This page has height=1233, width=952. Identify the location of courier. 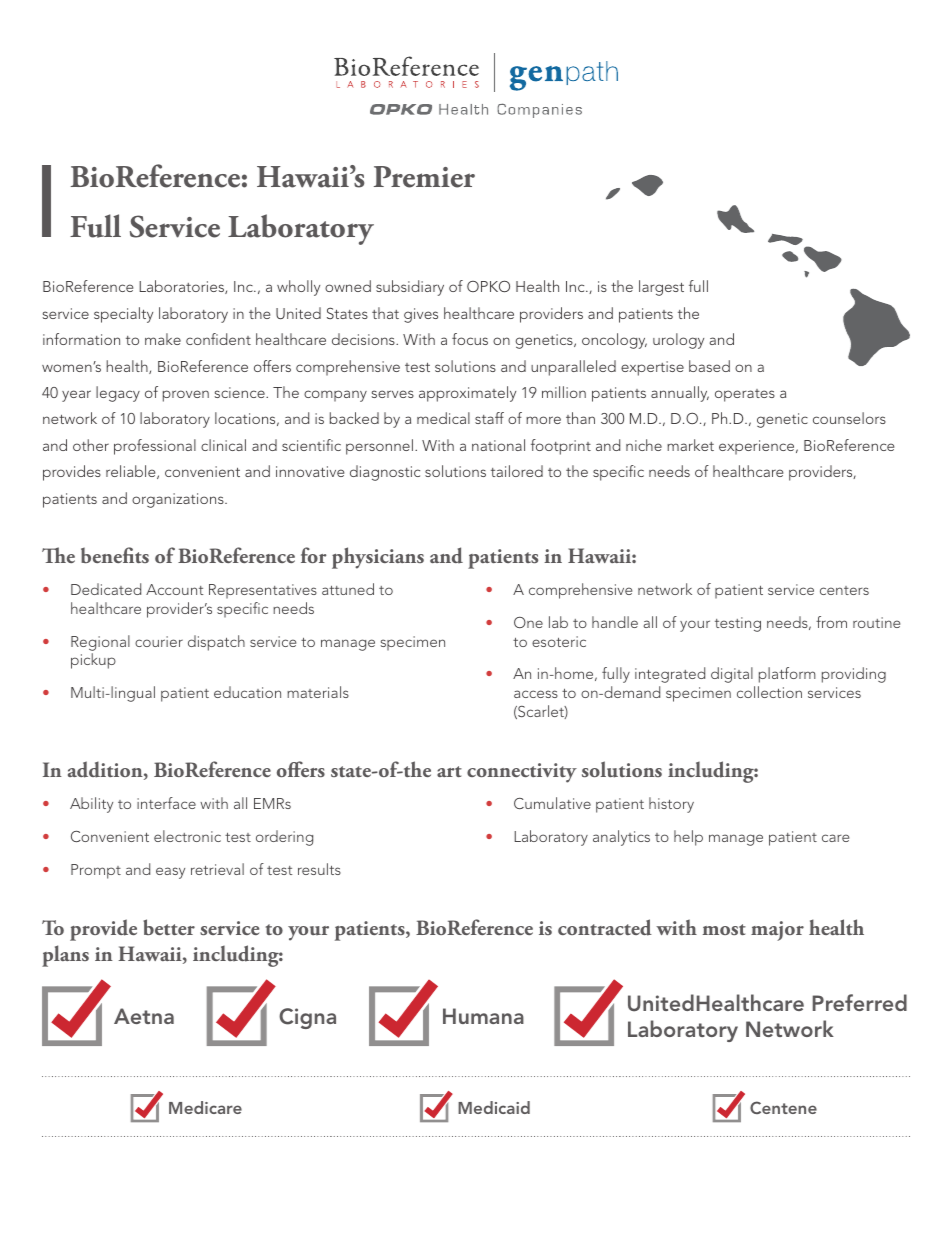
(159, 641).
